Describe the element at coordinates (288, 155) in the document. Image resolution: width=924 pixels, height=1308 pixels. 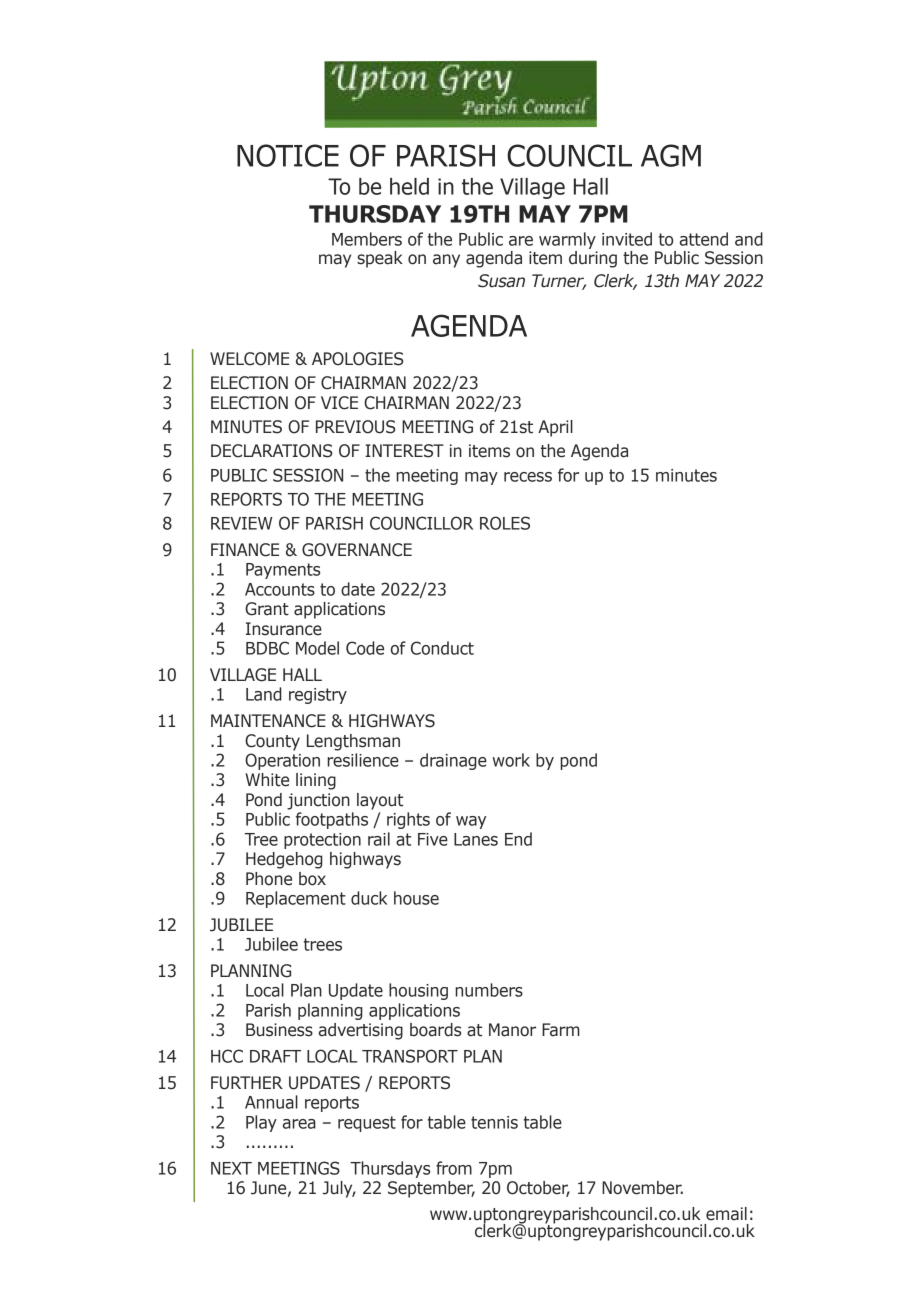
I see `Notice` at that location.
